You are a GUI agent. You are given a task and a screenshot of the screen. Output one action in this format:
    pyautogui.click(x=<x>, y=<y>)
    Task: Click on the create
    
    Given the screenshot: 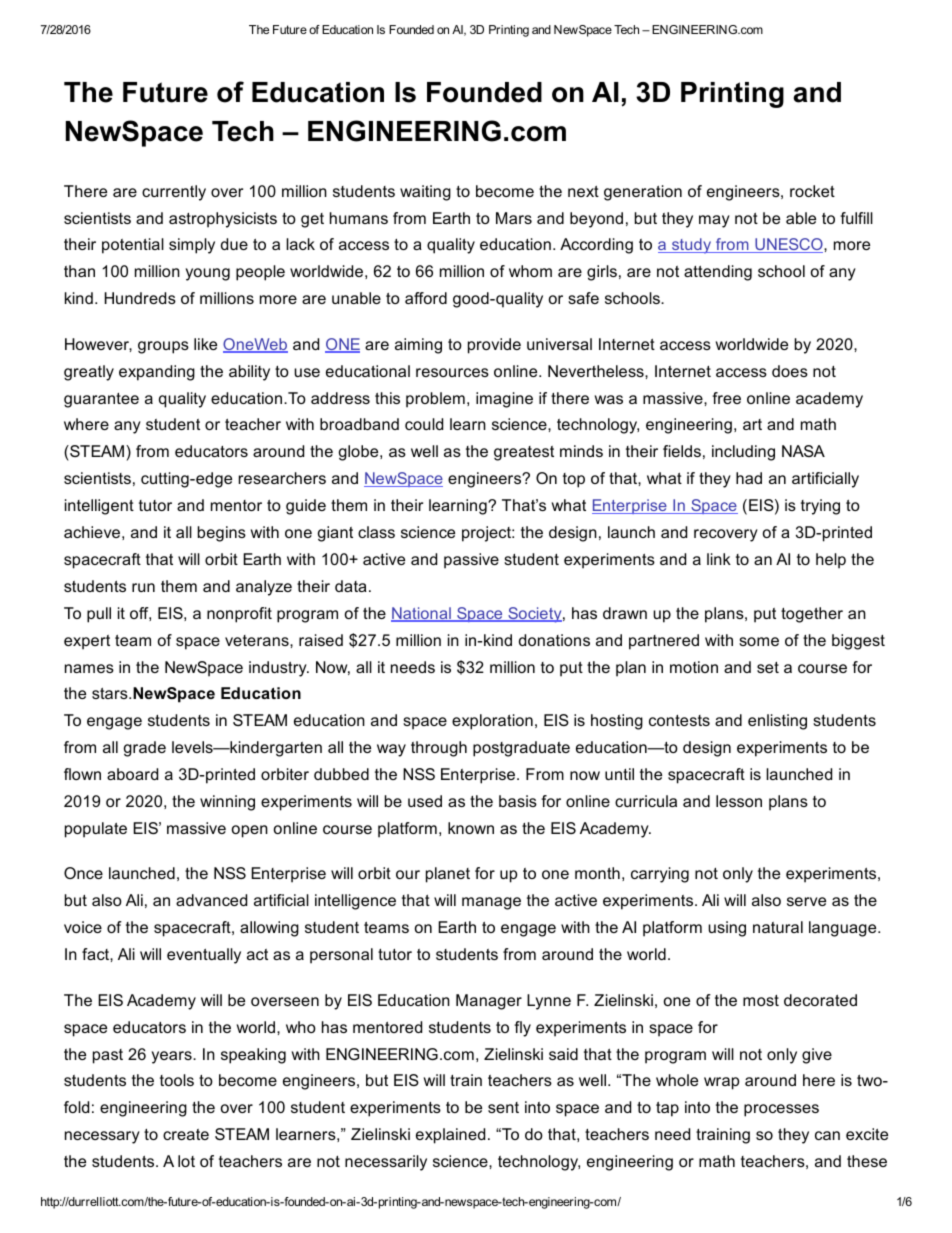 What is the action you would take?
    pyautogui.click(x=186, y=1134)
